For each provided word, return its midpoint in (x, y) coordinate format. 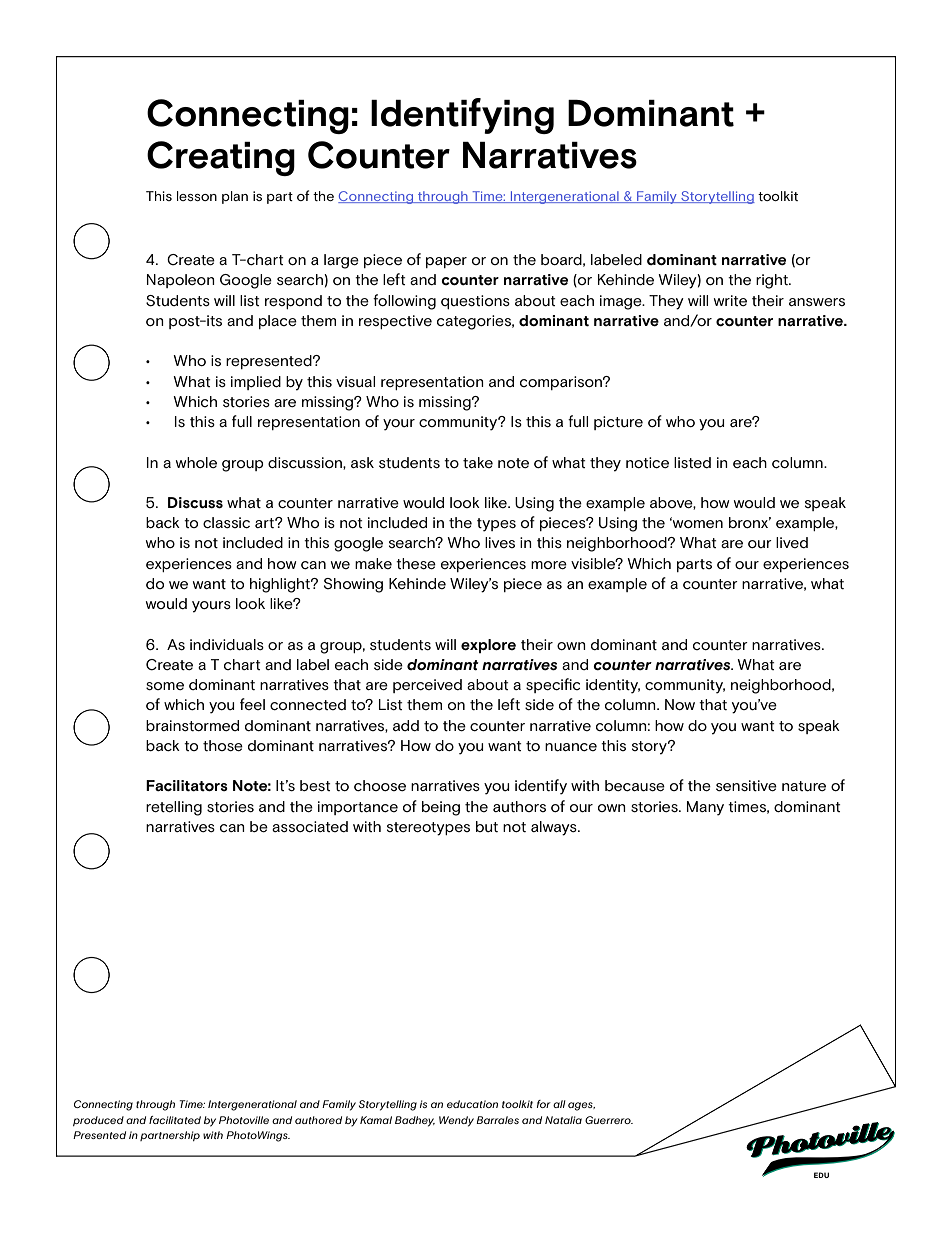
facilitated (175, 1120)
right (773, 281)
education (472, 1104)
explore (488, 646)
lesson (197, 196)
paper (446, 262)
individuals (227, 644)
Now (680, 704)
